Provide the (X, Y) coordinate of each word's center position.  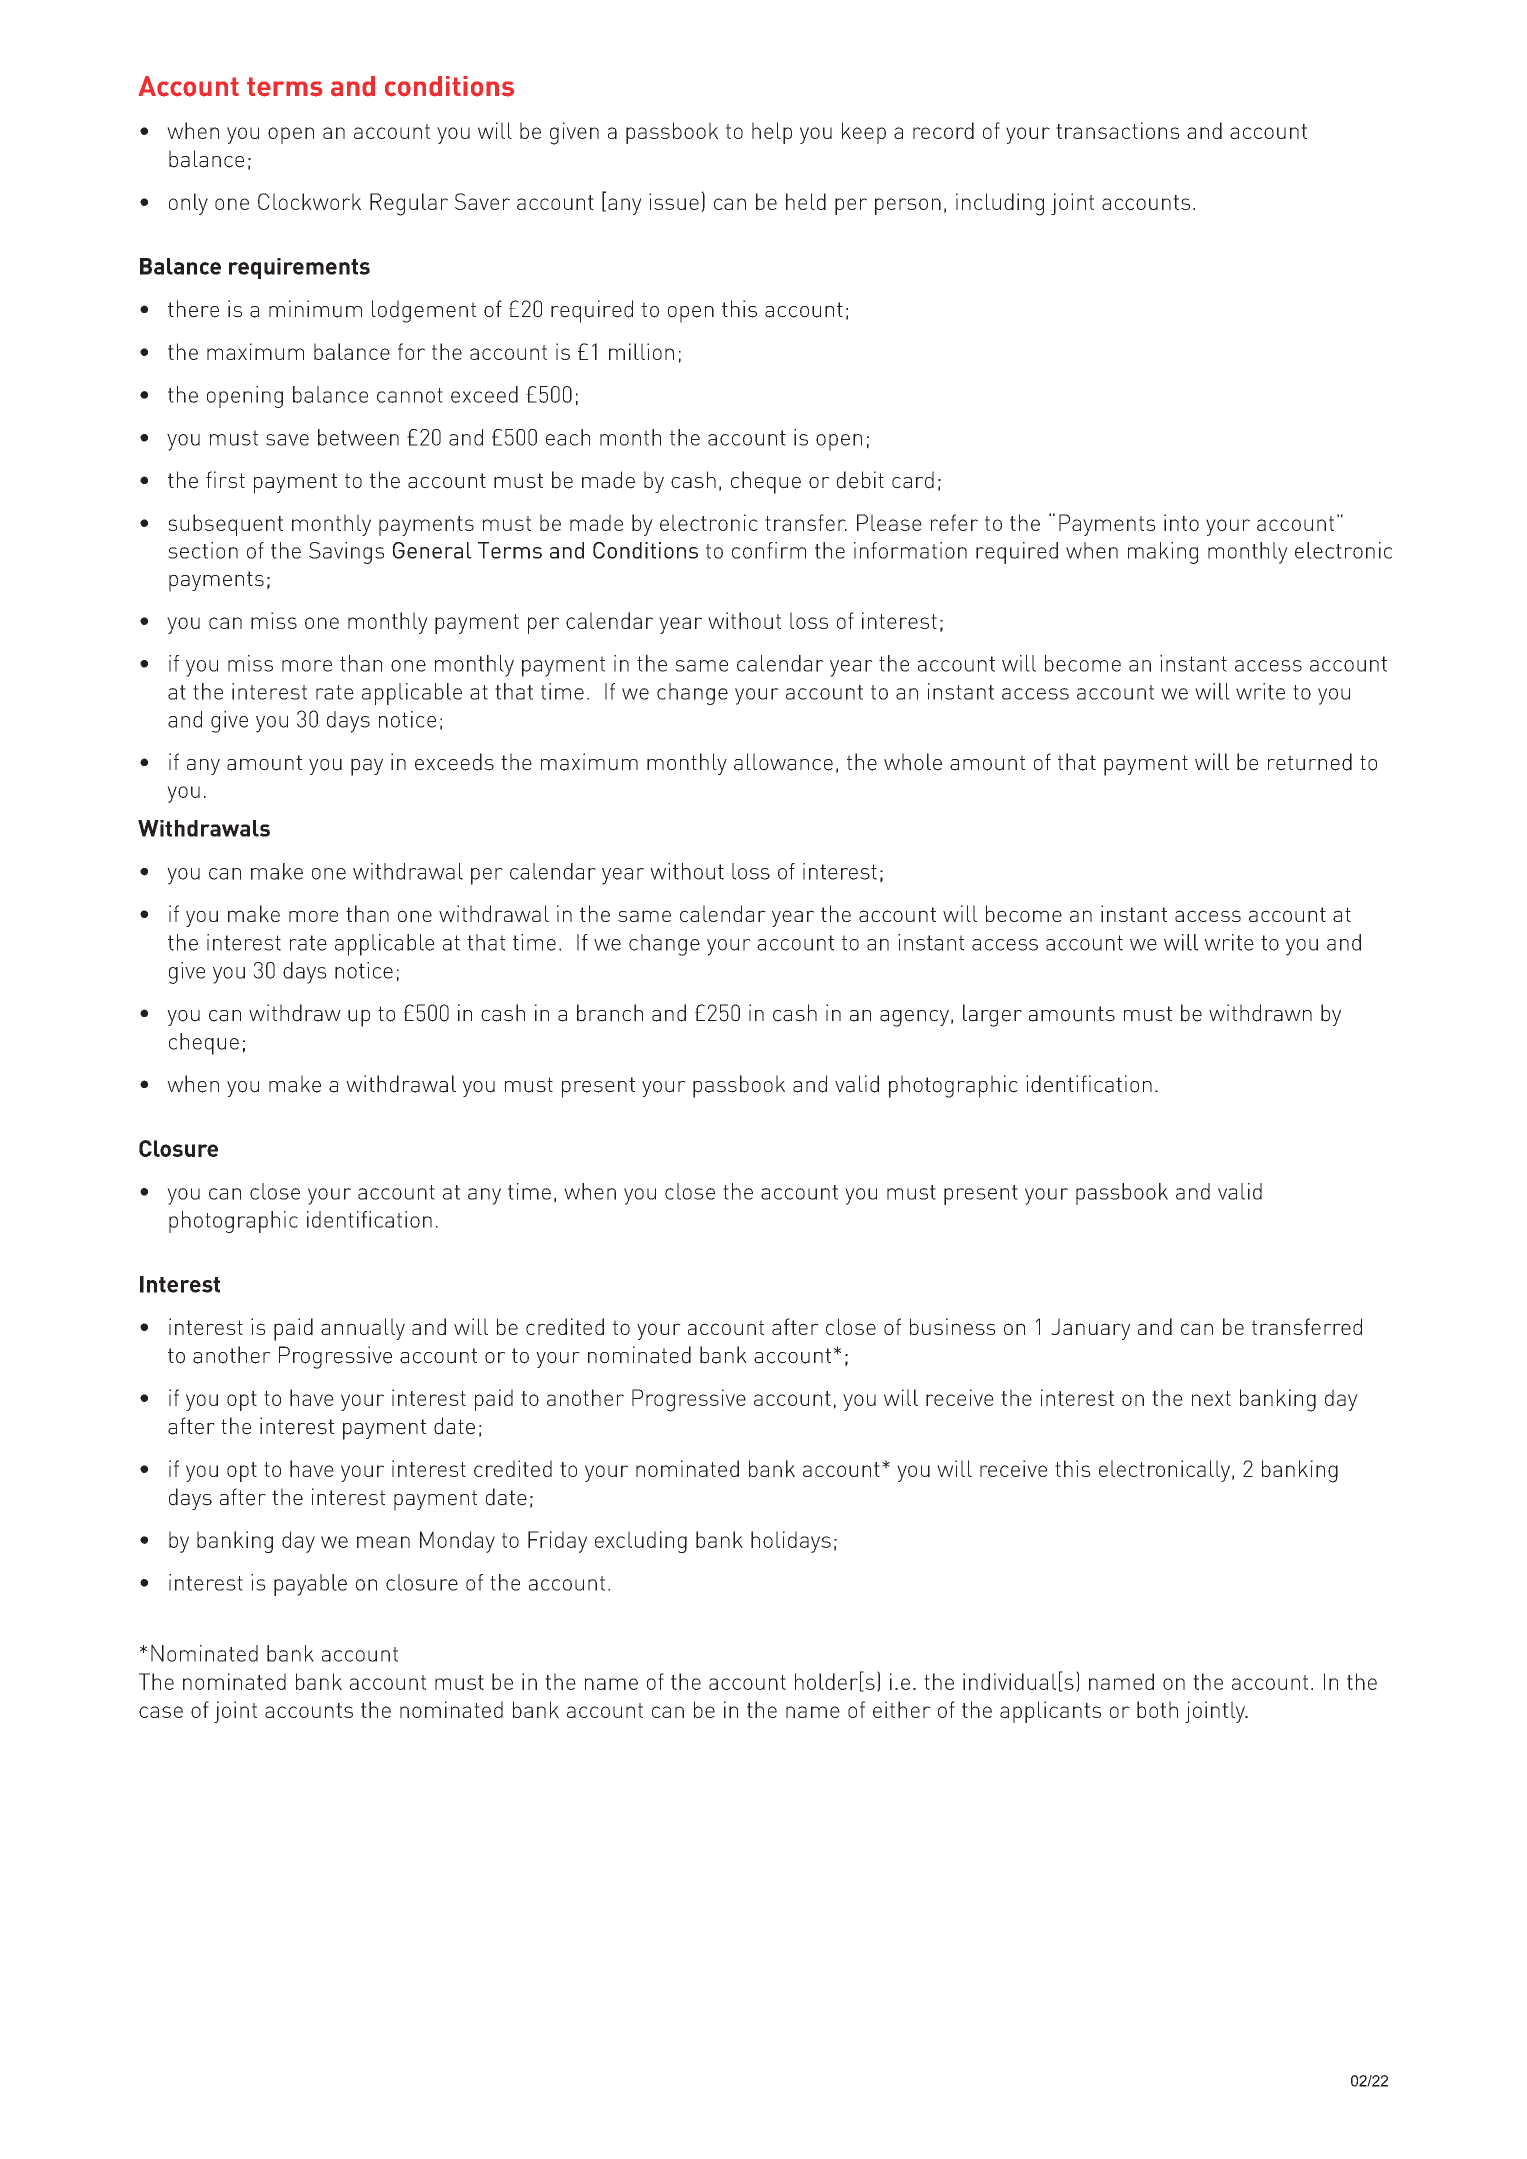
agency (914, 1018)
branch (610, 1013)
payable (310, 1585)
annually (363, 1329)
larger (992, 1015)
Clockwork (309, 201)
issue (674, 201)
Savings (346, 553)
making (1163, 553)
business (953, 1326)
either (902, 1709)
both (1157, 1709)
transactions (1118, 130)
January (1091, 1329)
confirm (769, 550)
